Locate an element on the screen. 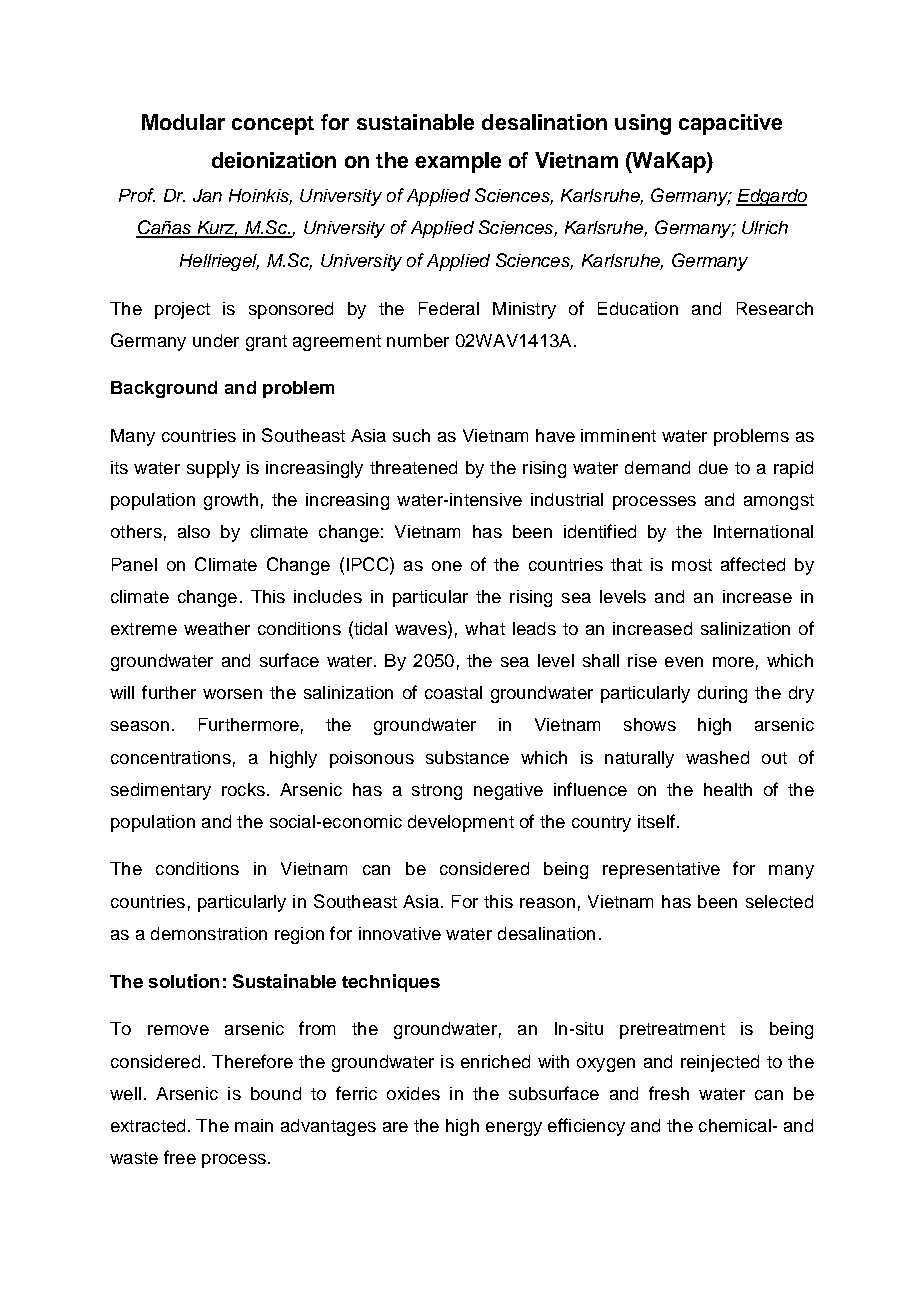 This screenshot has height=1308, width=924. even is located at coordinates (684, 662).
